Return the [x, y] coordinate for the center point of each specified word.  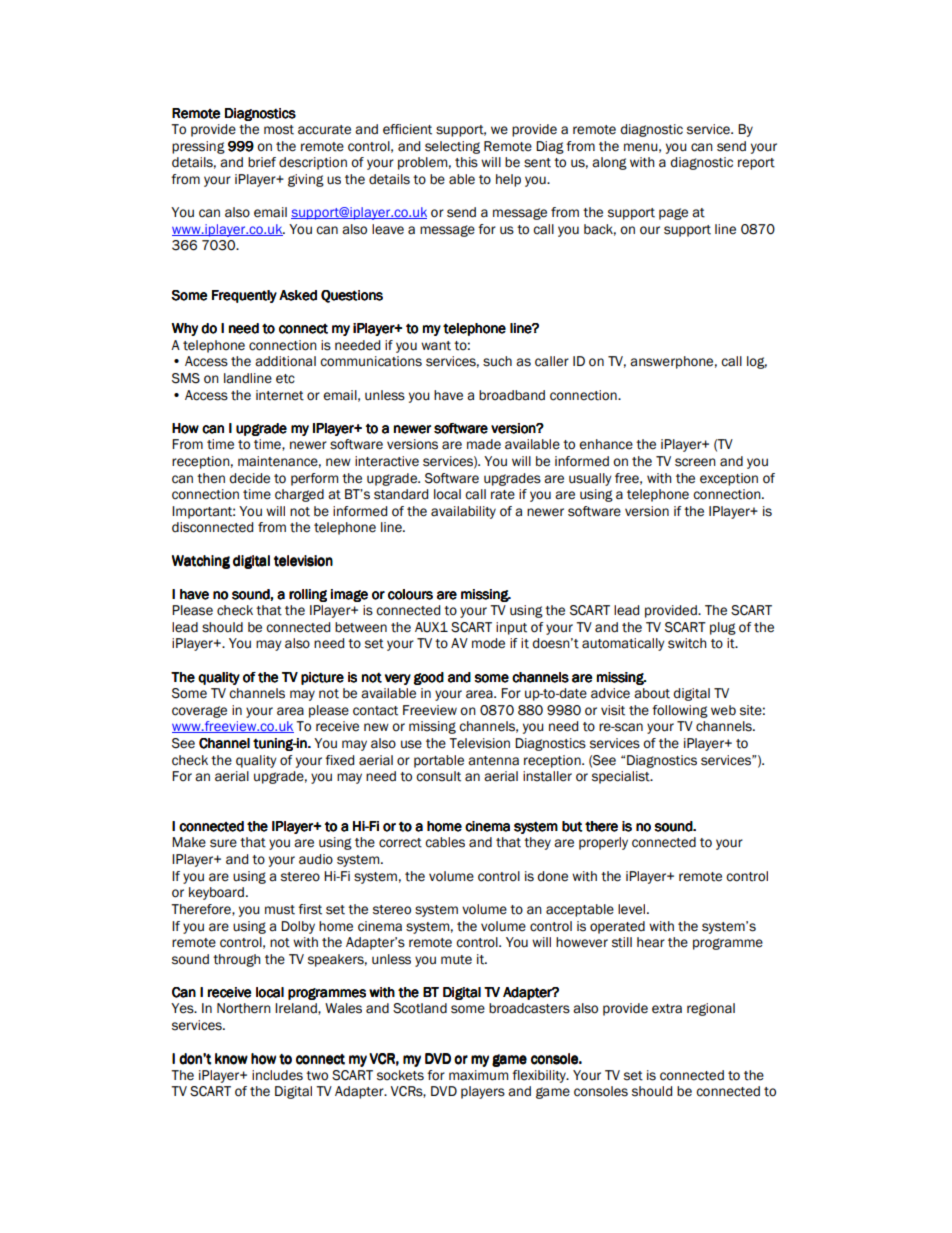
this [466, 162]
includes [277, 1075]
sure [223, 843]
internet [280, 395]
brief [262, 162]
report [756, 164]
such [497, 361]
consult [438, 776]
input [511, 628]
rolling [308, 595]
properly [603, 843]
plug [723, 628]
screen [695, 462]
